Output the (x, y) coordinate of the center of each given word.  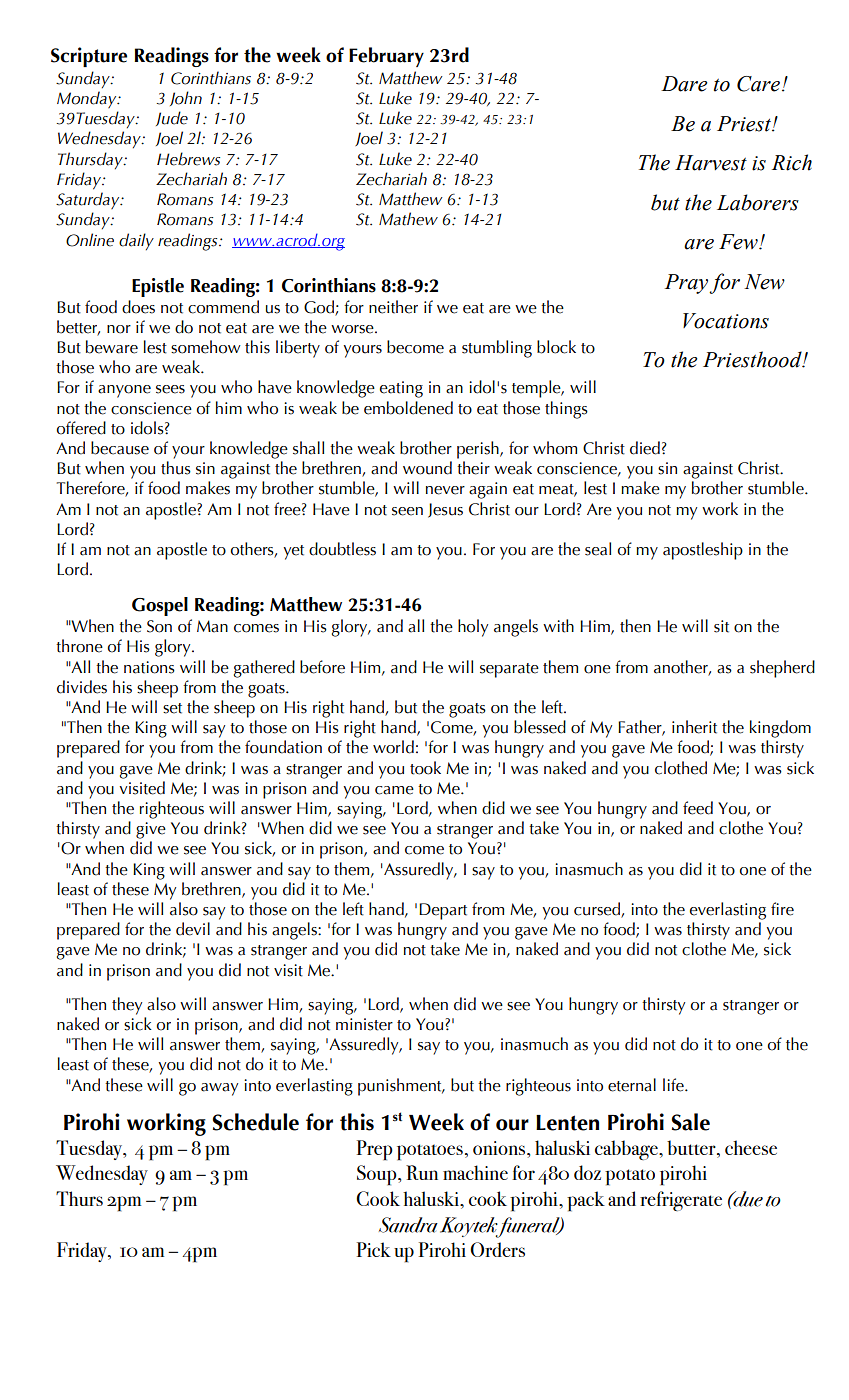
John (186, 98)
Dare (684, 84)
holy (473, 628)
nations (149, 667)
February (386, 57)
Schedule (256, 1122)
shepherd (782, 669)
